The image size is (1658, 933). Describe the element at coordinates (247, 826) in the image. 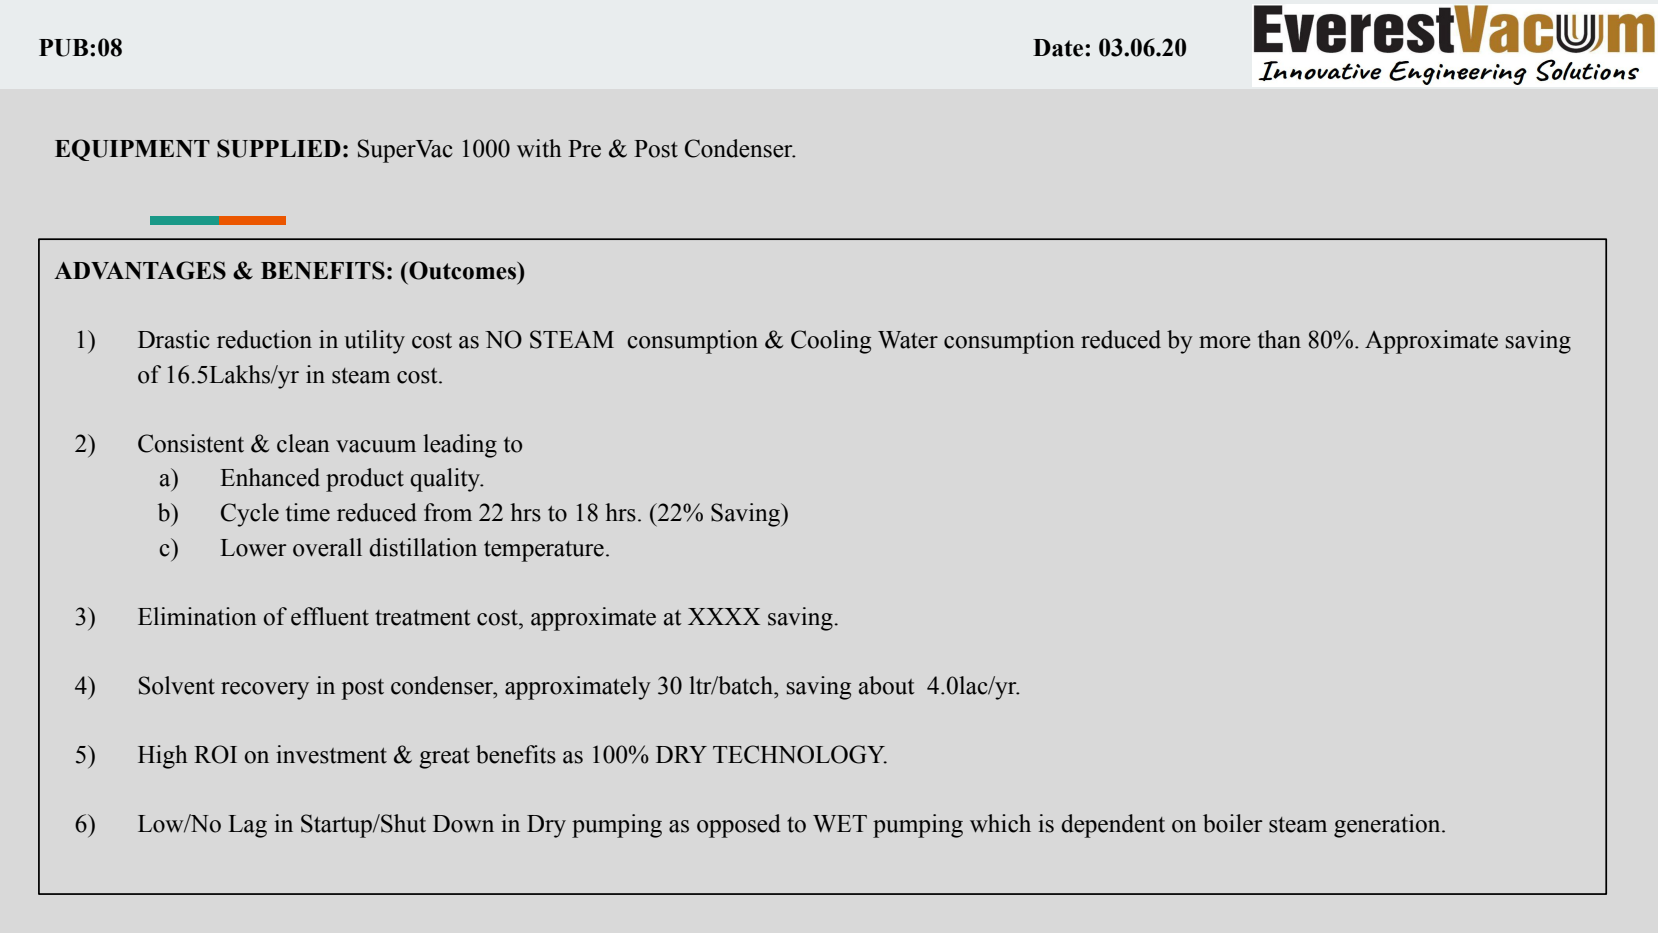

I see `Lag` at that location.
